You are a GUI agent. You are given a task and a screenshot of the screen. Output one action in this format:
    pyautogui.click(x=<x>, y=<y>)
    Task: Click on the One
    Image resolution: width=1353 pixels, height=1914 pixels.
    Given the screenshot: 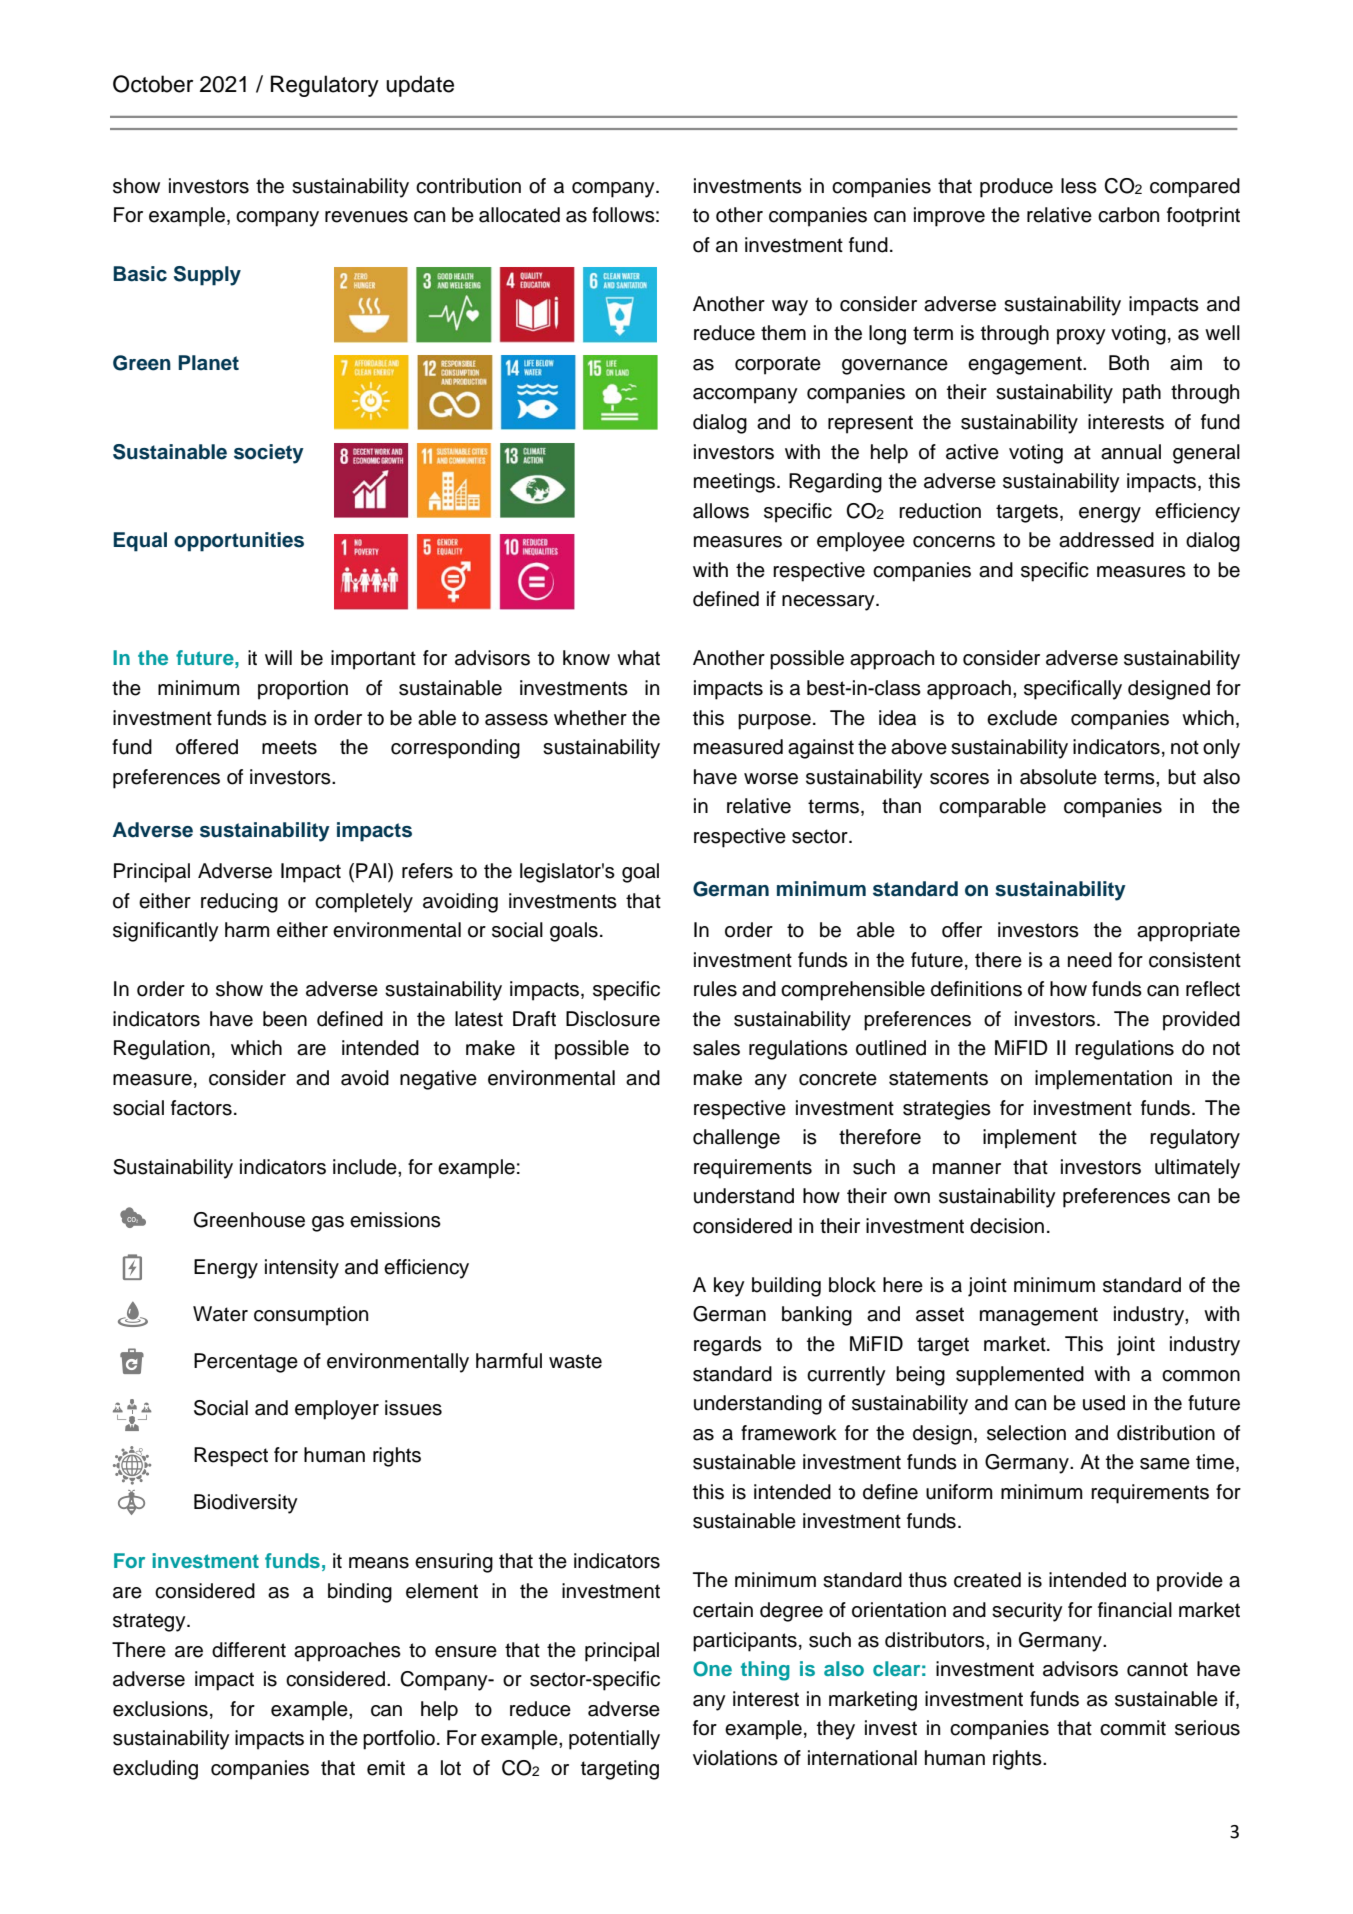 What is the action you would take?
    pyautogui.click(x=712, y=1669)
